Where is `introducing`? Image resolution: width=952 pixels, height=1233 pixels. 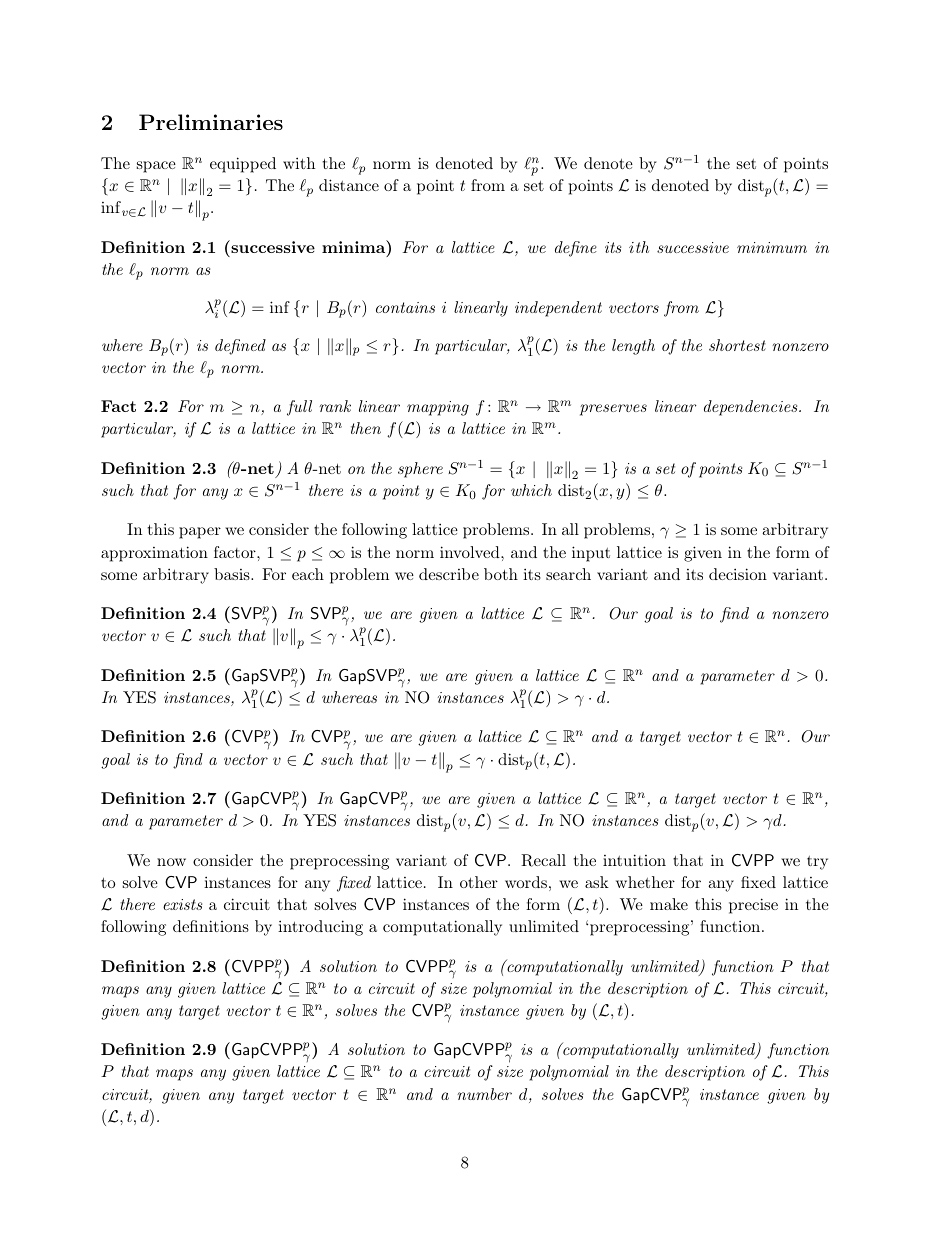 introducing is located at coordinates (320, 928).
